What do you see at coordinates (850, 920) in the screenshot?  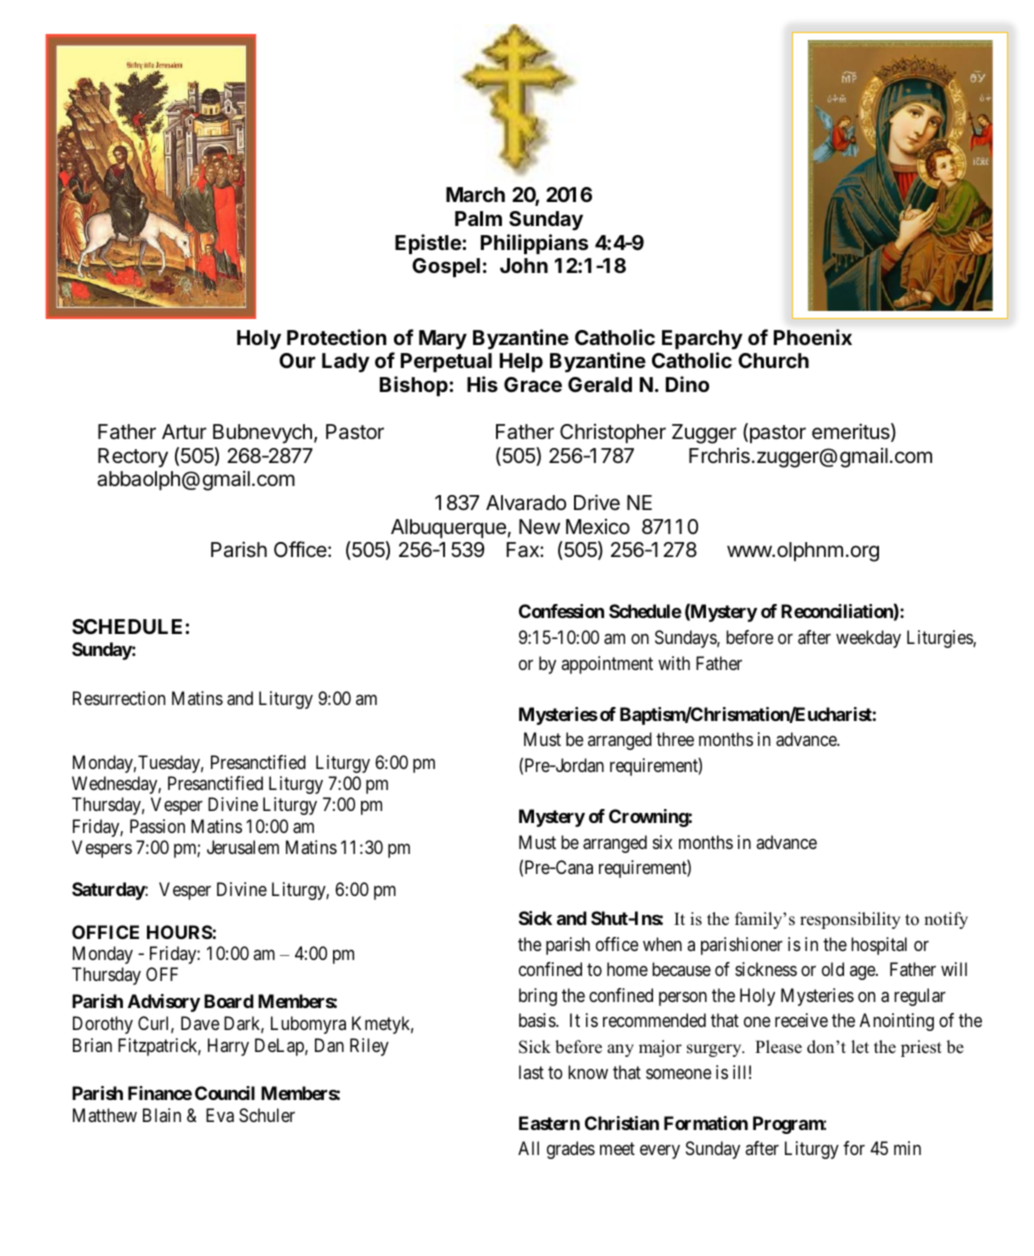 I see `responsibility` at bounding box center [850, 920].
